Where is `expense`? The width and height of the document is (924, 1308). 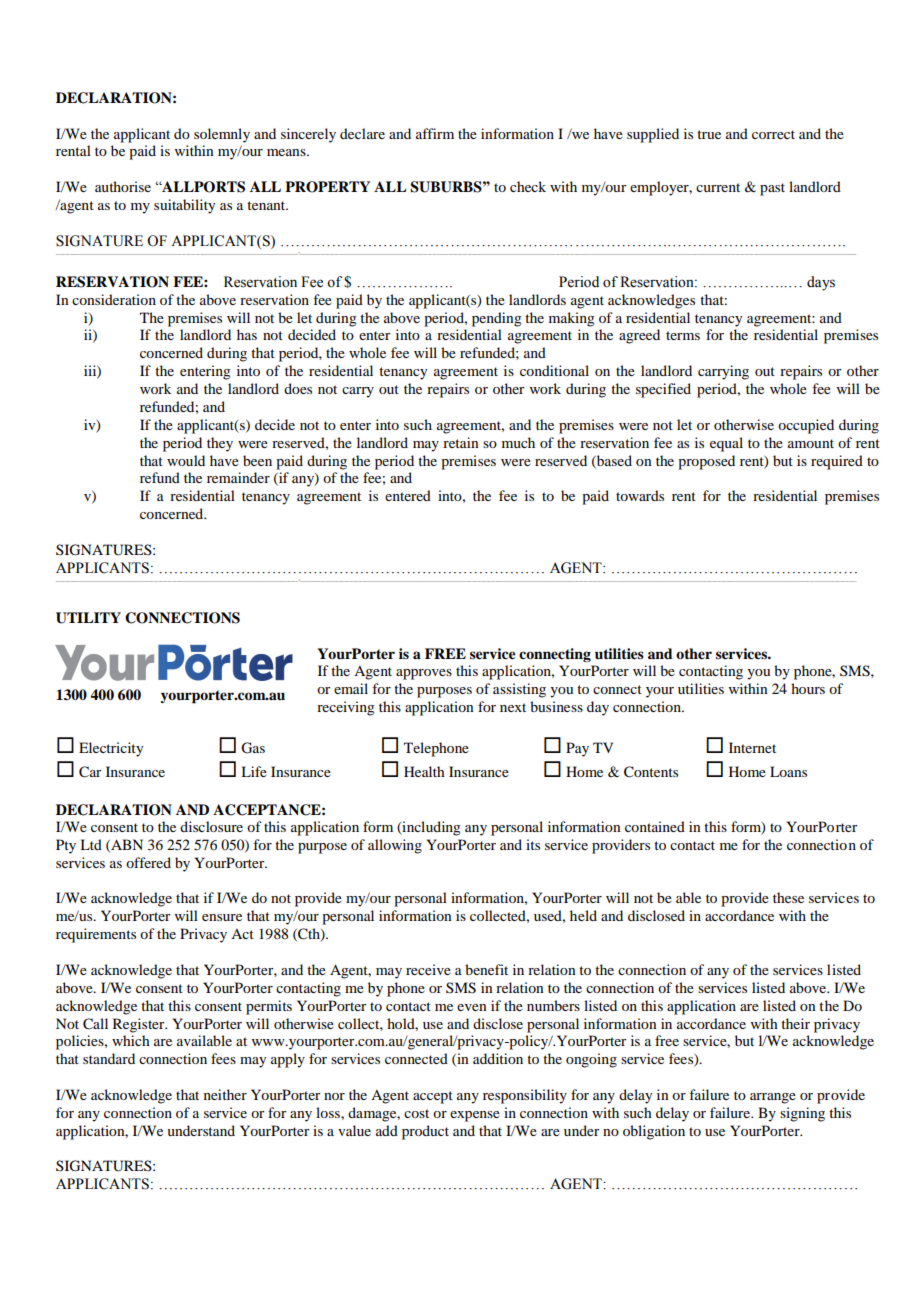
expense is located at coordinates (475, 1116).
